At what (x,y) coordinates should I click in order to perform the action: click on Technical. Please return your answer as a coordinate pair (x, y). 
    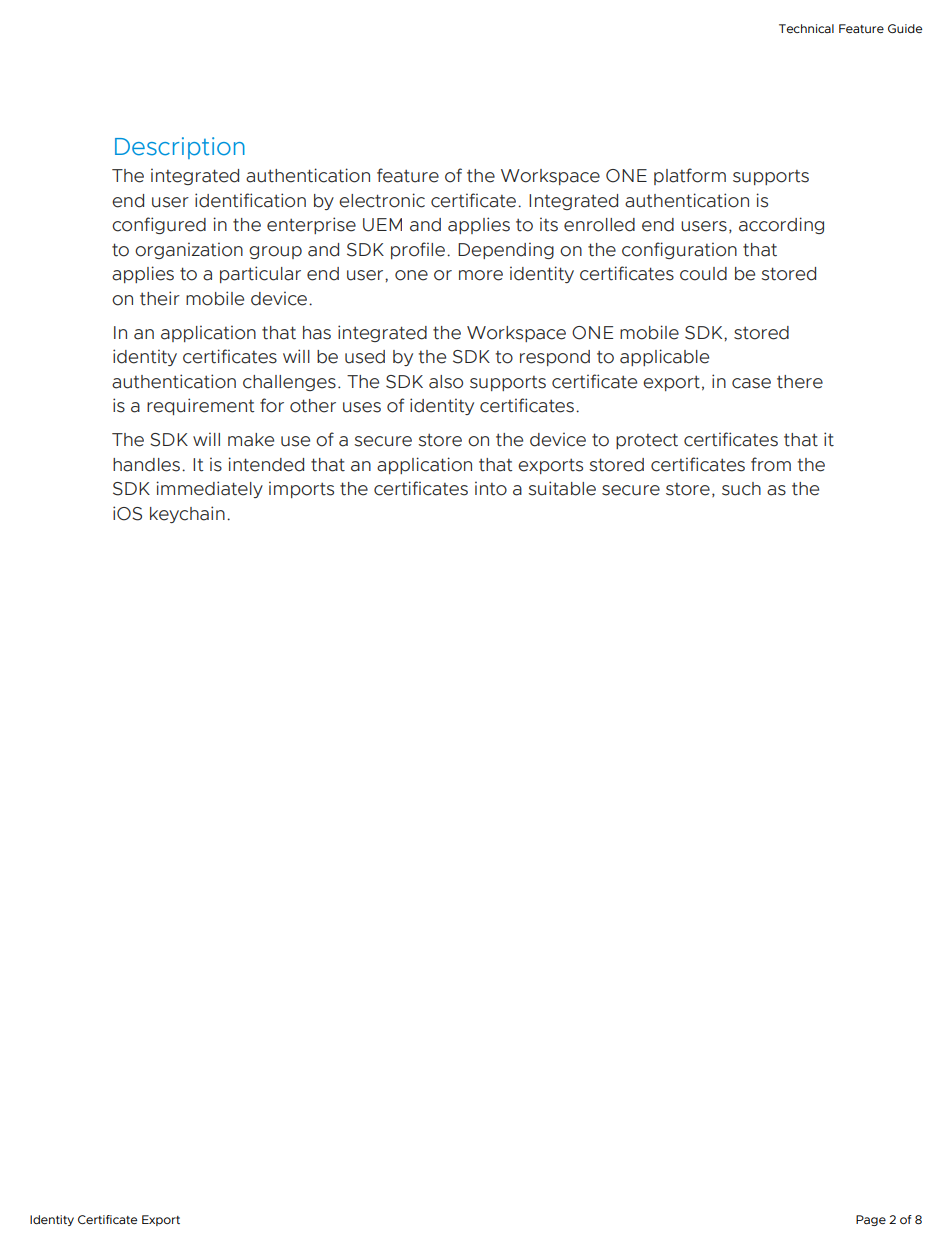
    Looking at the image, I should click on (806, 28).
